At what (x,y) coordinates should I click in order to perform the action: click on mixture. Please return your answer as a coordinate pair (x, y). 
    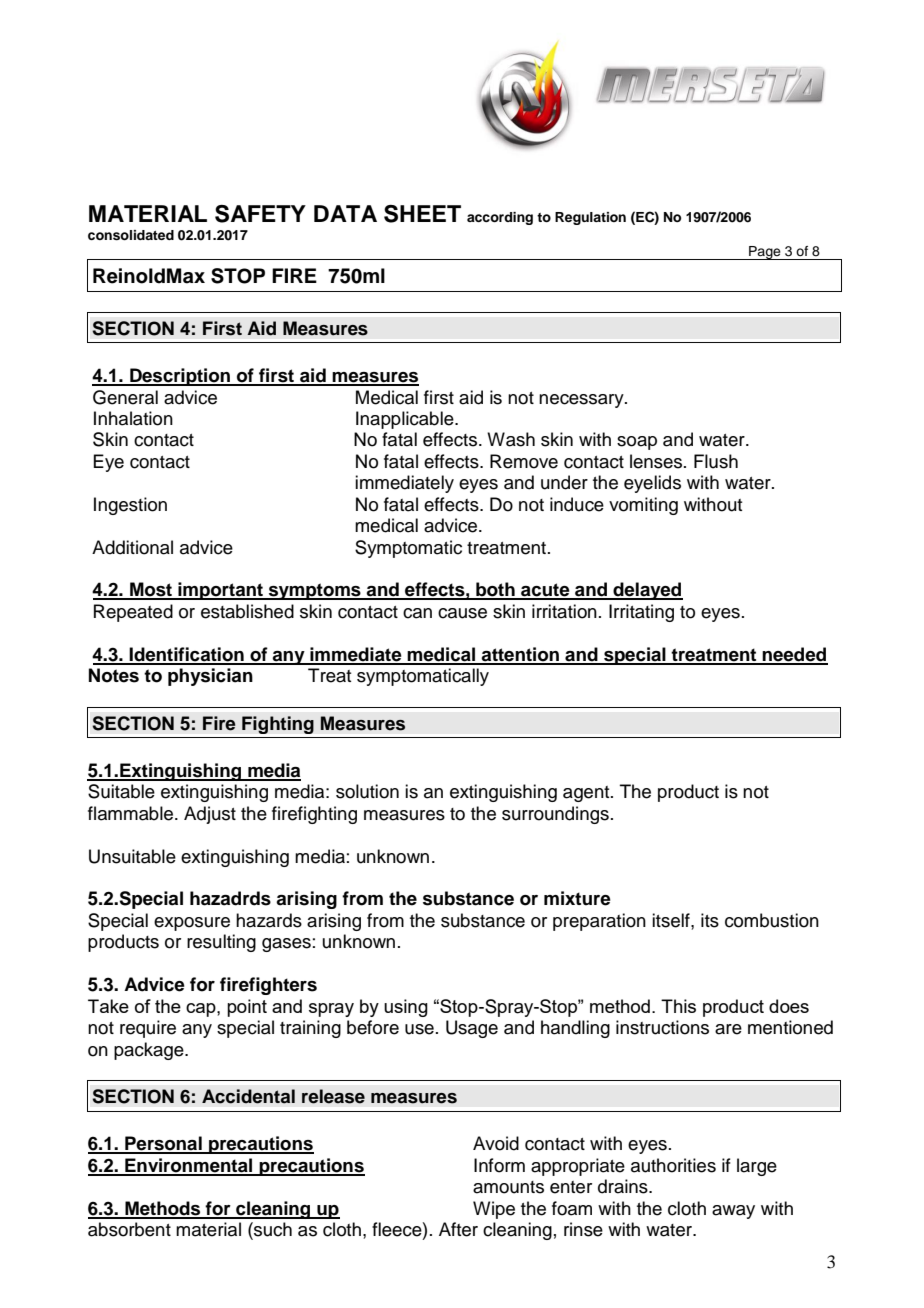
    Looking at the image, I should click on (577, 898).
